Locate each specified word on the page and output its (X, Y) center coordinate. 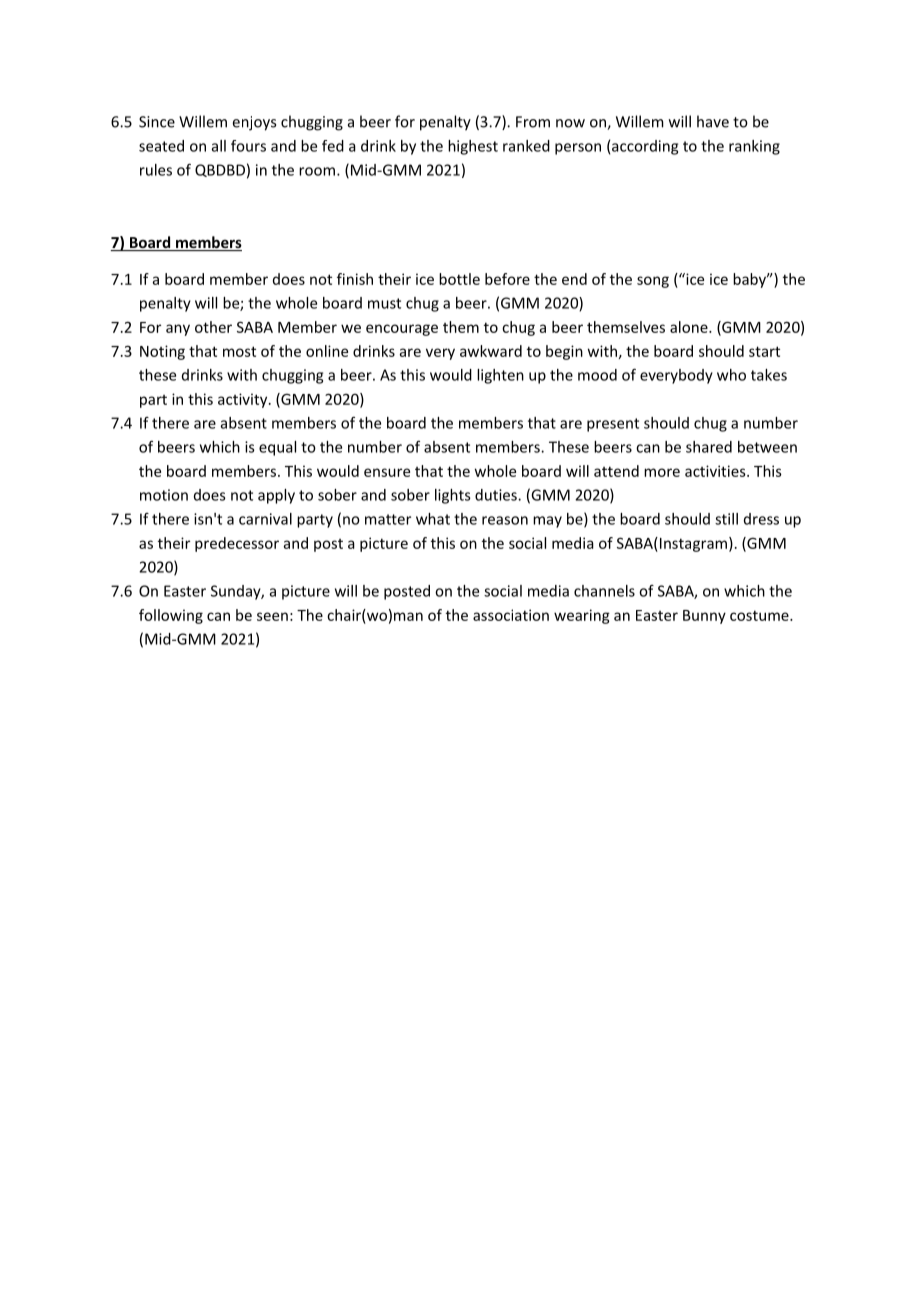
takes (769, 375)
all (219, 146)
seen (272, 616)
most (239, 351)
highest (473, 147)
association (511, 615)
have (713, 121)
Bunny (704, 617)
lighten (500, 376)
